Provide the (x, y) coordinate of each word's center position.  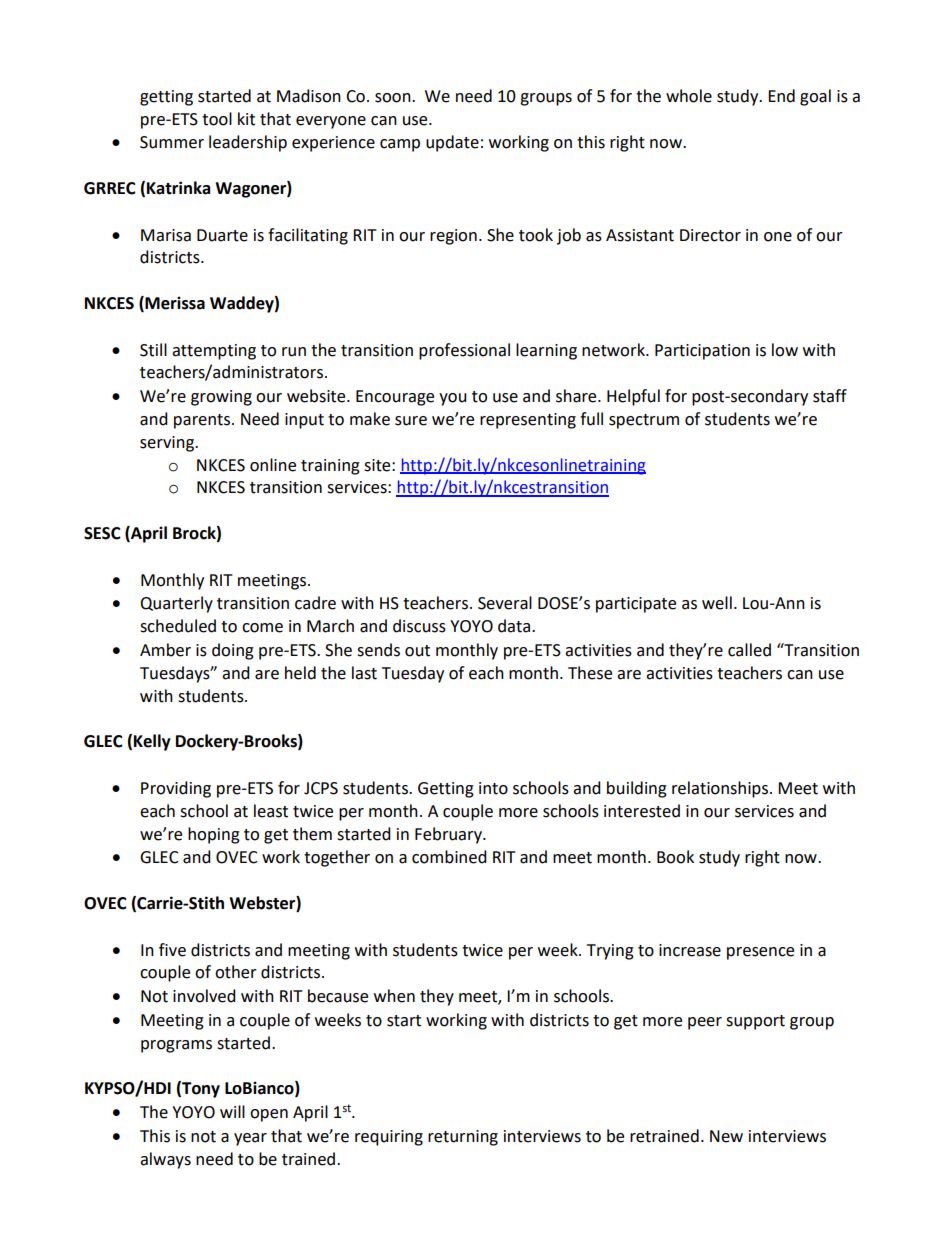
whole (689, 96)
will (232, 1111)
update (452, 143)
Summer (172, 142)
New (726, 1136)
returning (463, 1138)
